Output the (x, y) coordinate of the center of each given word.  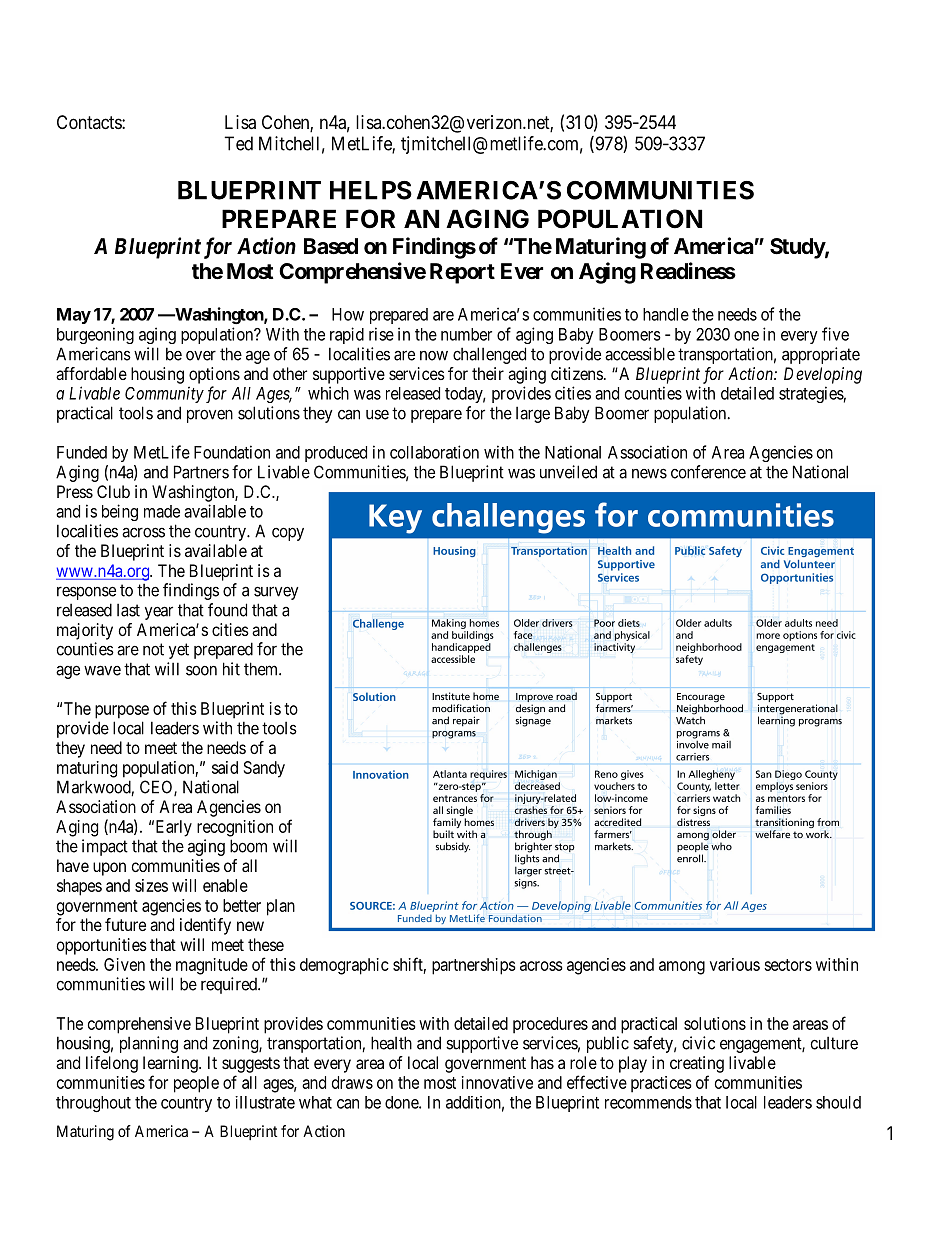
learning (171, 1064)
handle (666, 314)
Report (462, 273)
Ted (238, 143)
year (159, 613)
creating (697, 1064)
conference (708, 472)
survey (276, 593)
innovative (497, 1082)
